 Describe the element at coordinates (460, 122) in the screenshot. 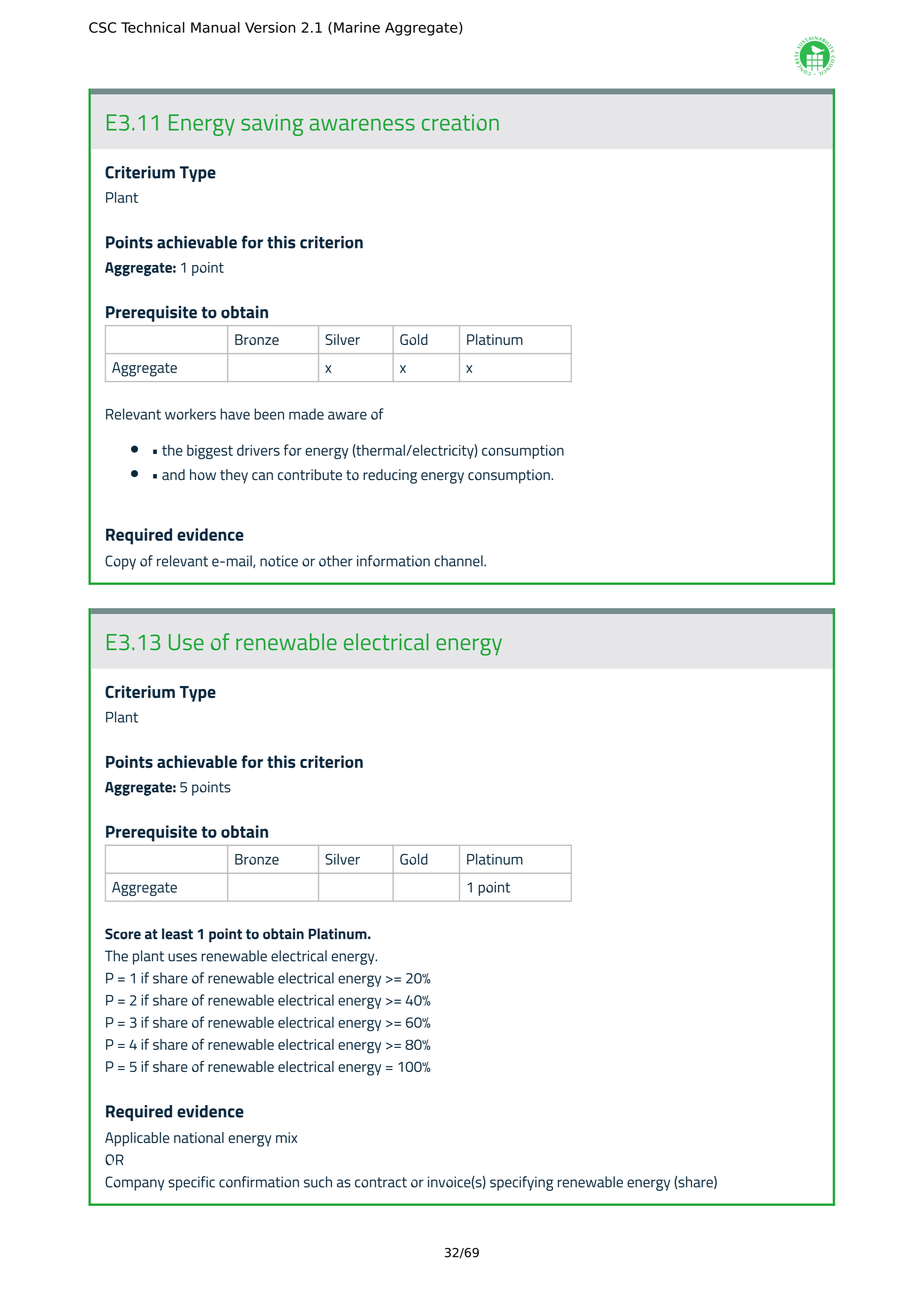

I see `creation` at that location.
